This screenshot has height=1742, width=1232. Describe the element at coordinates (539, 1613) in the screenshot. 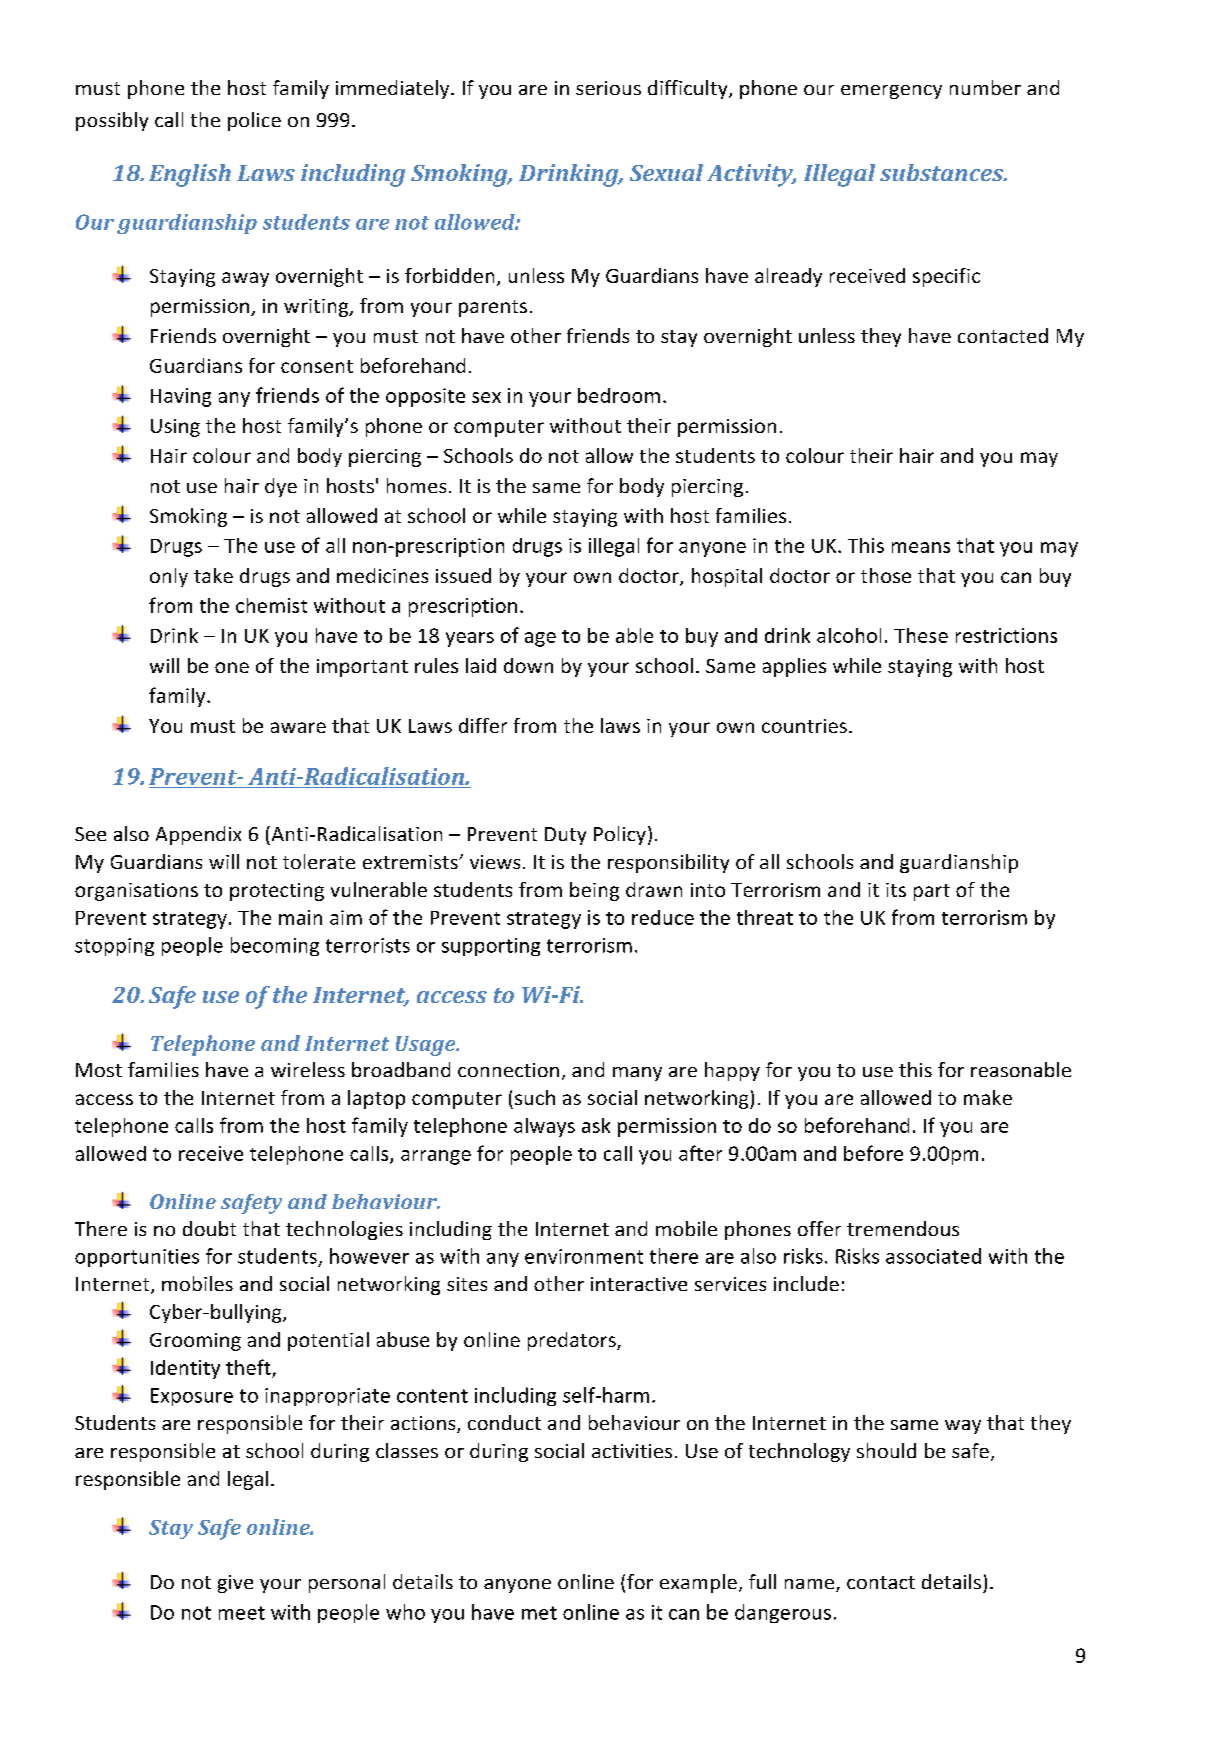

I see `met` at that location.
